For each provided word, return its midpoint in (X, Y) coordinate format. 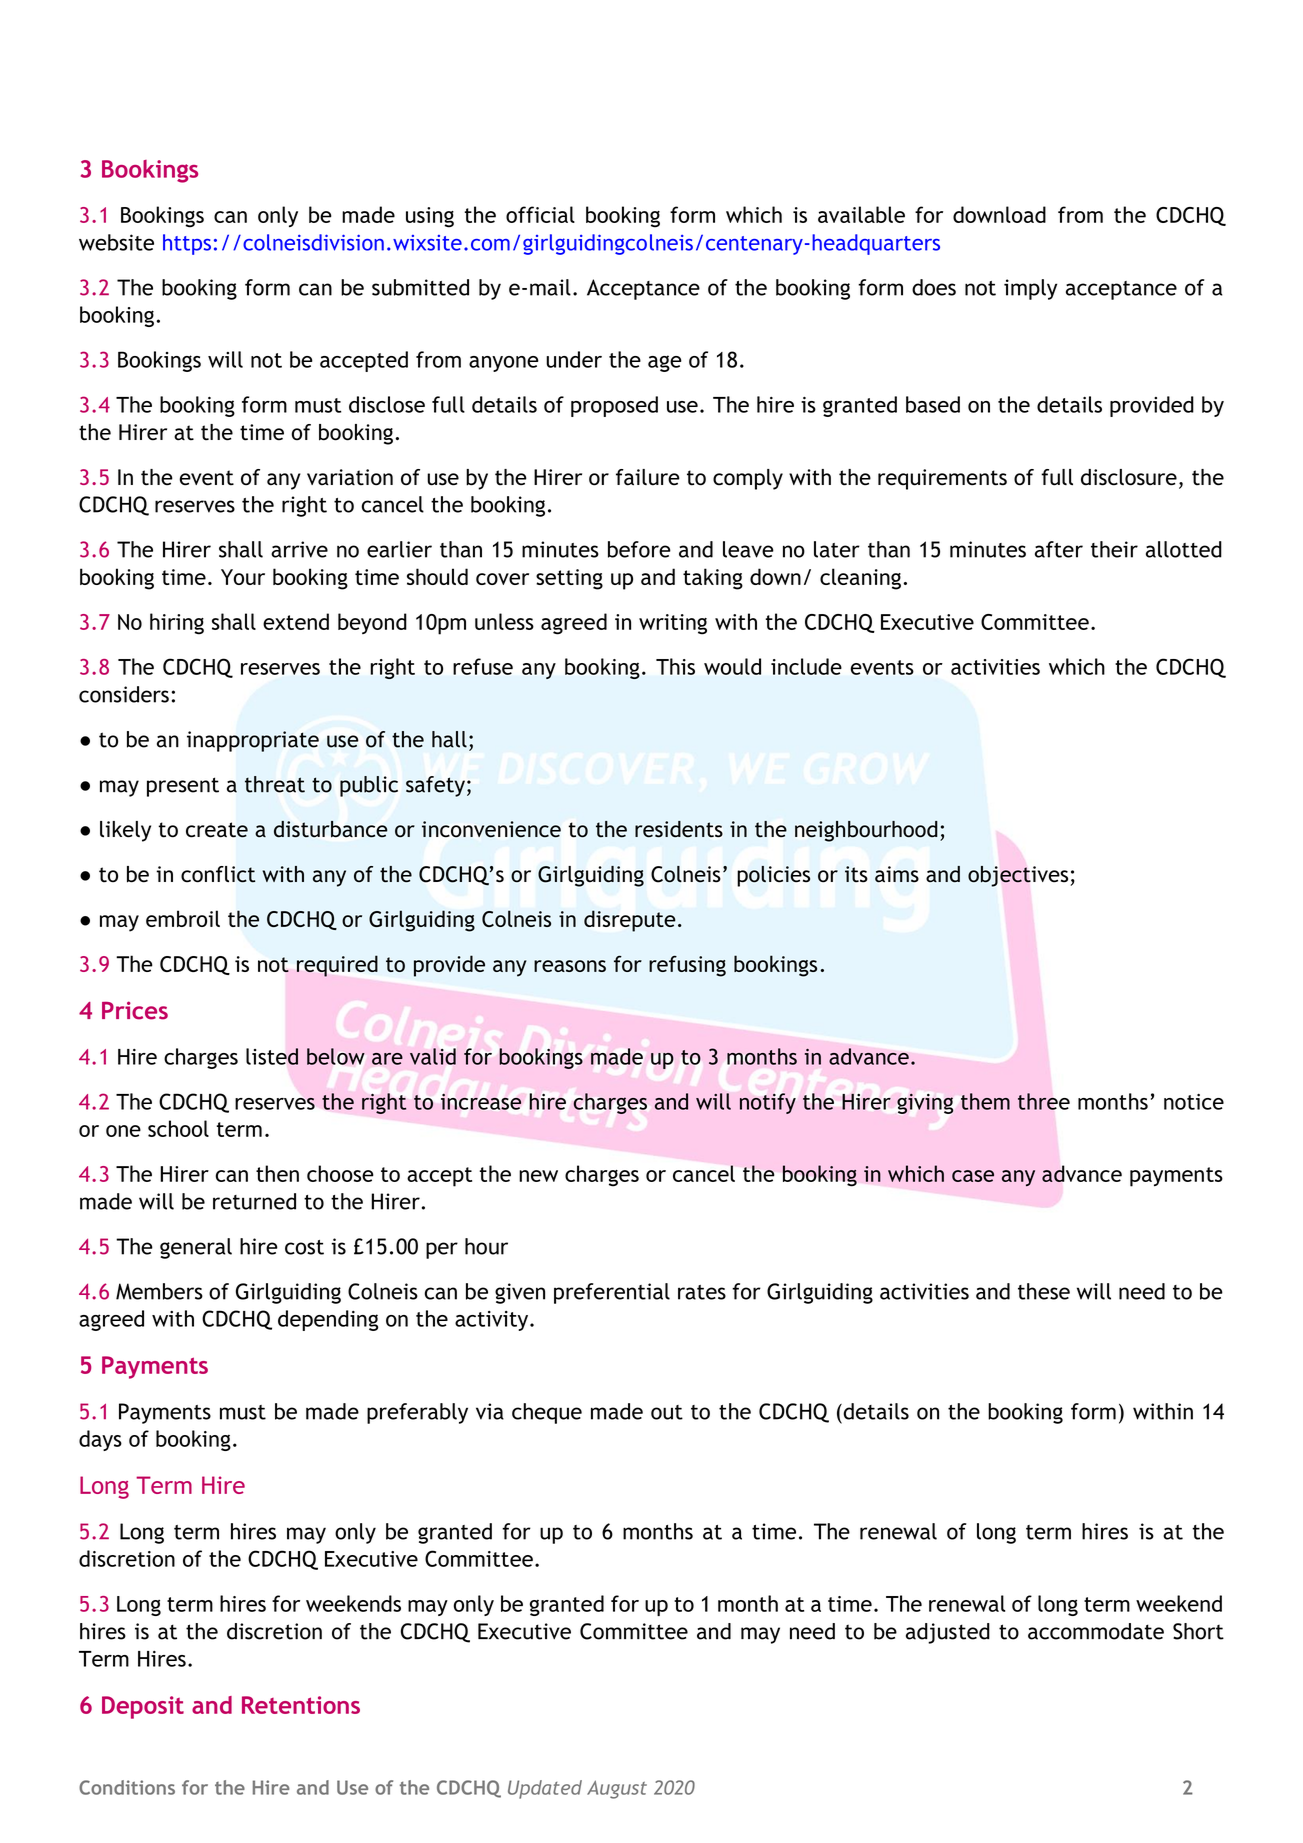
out (667, 1412)
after (1059, 549)
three (1044, 1101)
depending (328, 1320)
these (1044, 1291)
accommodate (1096, 1631)
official (540, 214)
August (617, 1789)
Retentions (301, 1705)
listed (272, 1056)
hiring (177, 624)
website (116, 242)
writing (673, 624)
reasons (570, 966)
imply (1030, 289)
